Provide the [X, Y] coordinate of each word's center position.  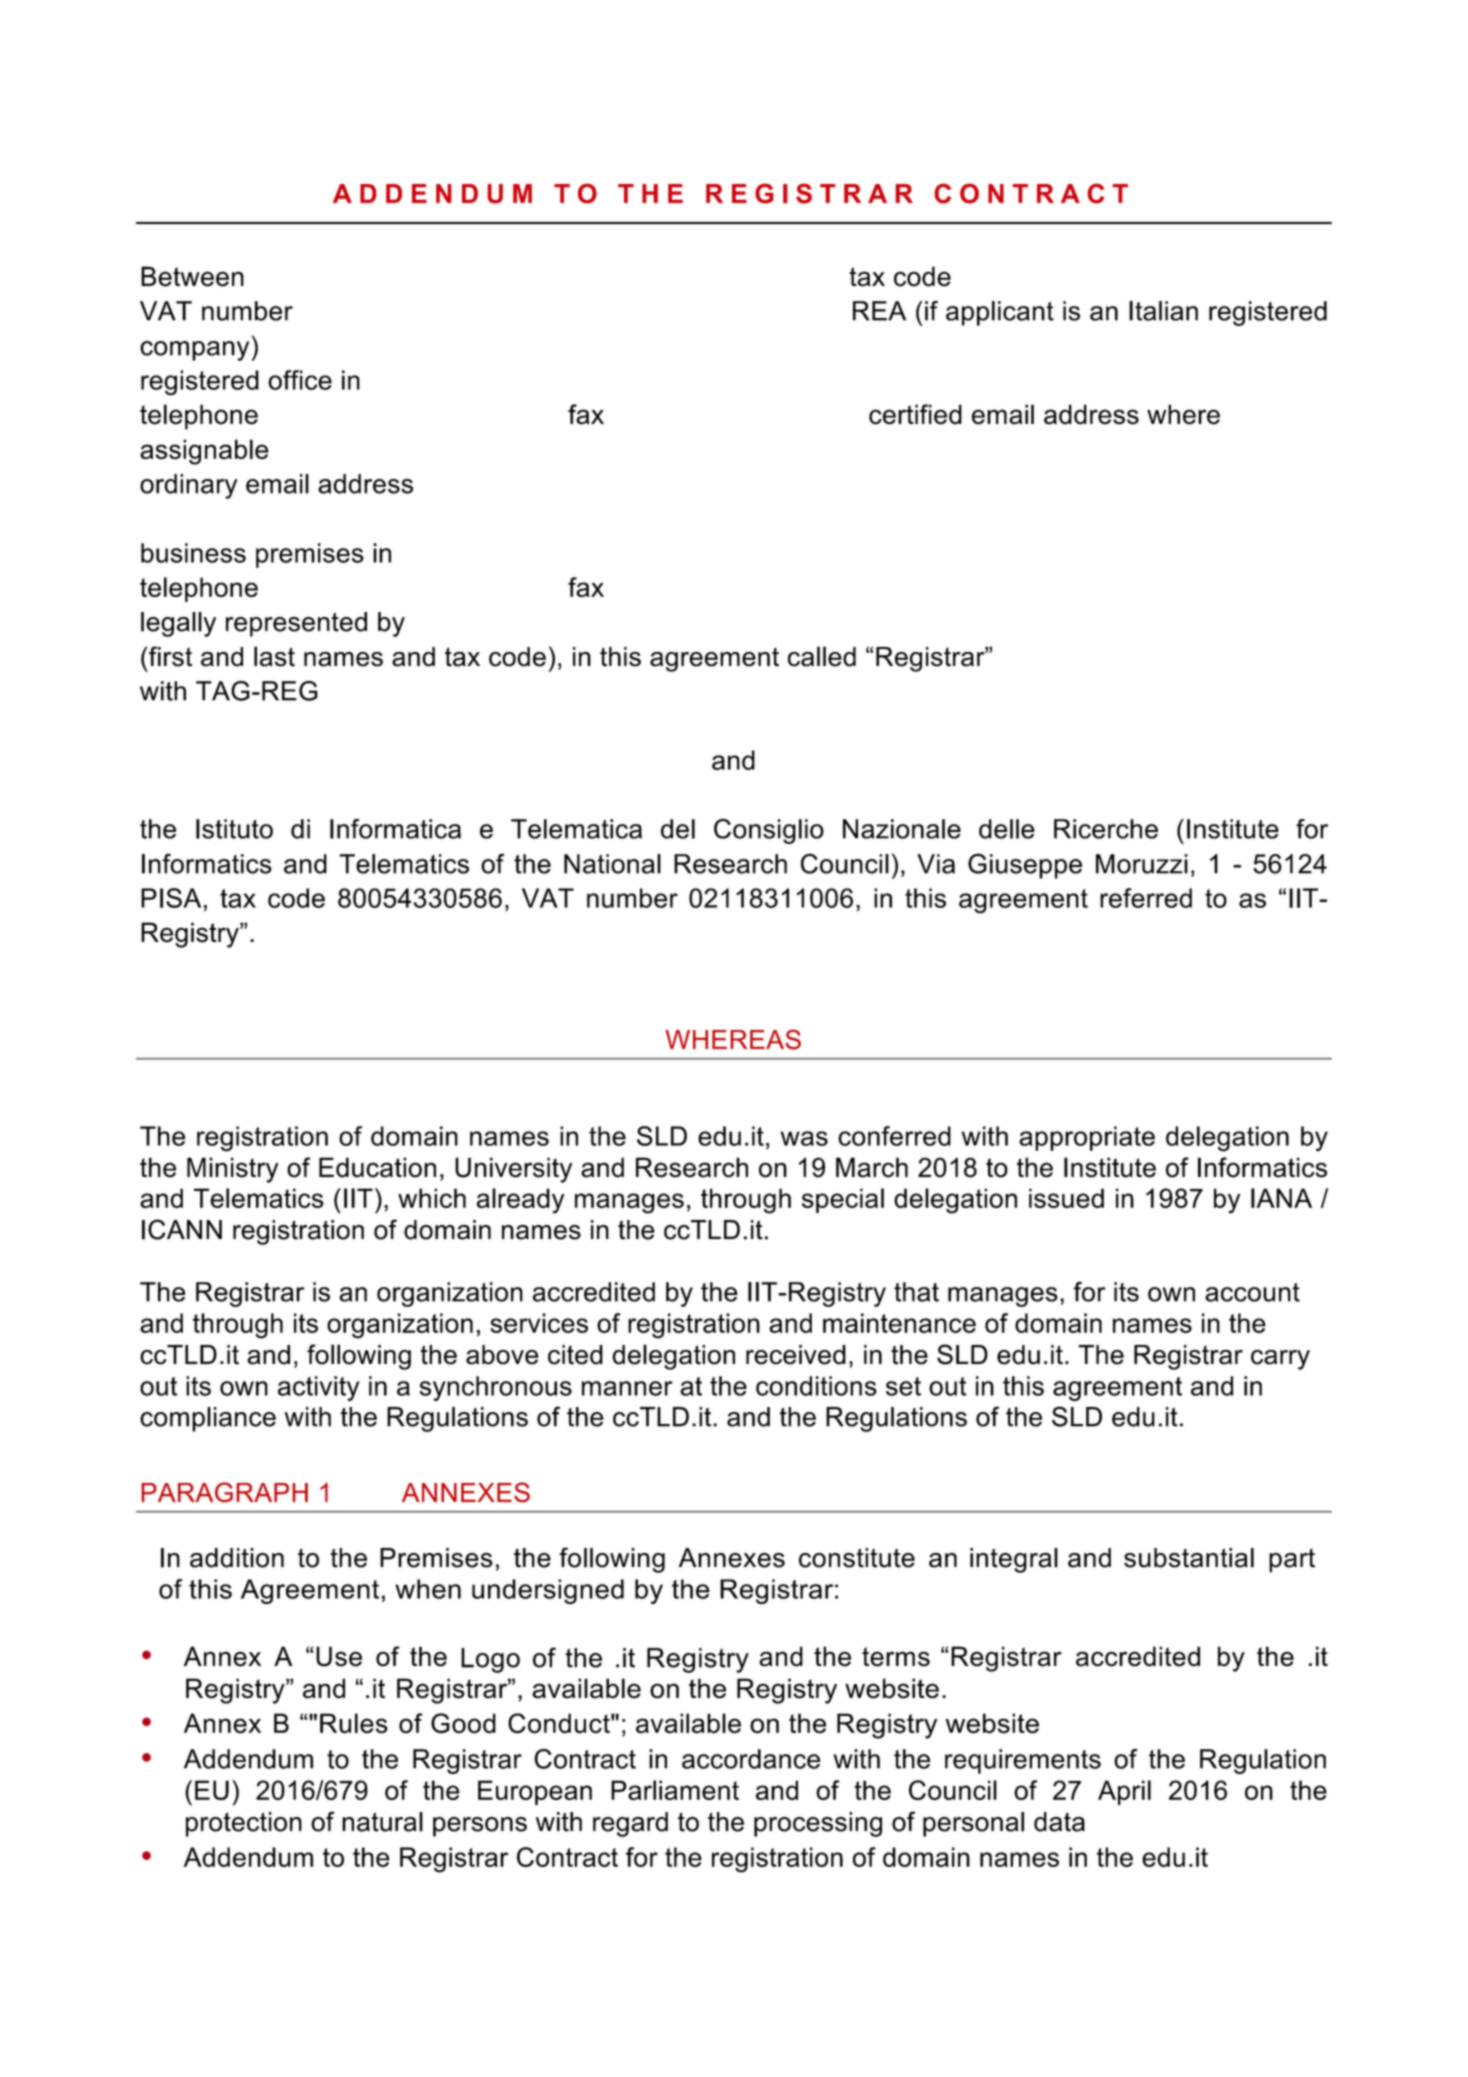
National [612, 864]
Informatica [395, 829]
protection [244, 1824]
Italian [1163, 311]
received [796, 1355]
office [300, 380]
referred [1146, 898]
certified [915, 414]
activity [318, 1388]
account [1252, 1292]
